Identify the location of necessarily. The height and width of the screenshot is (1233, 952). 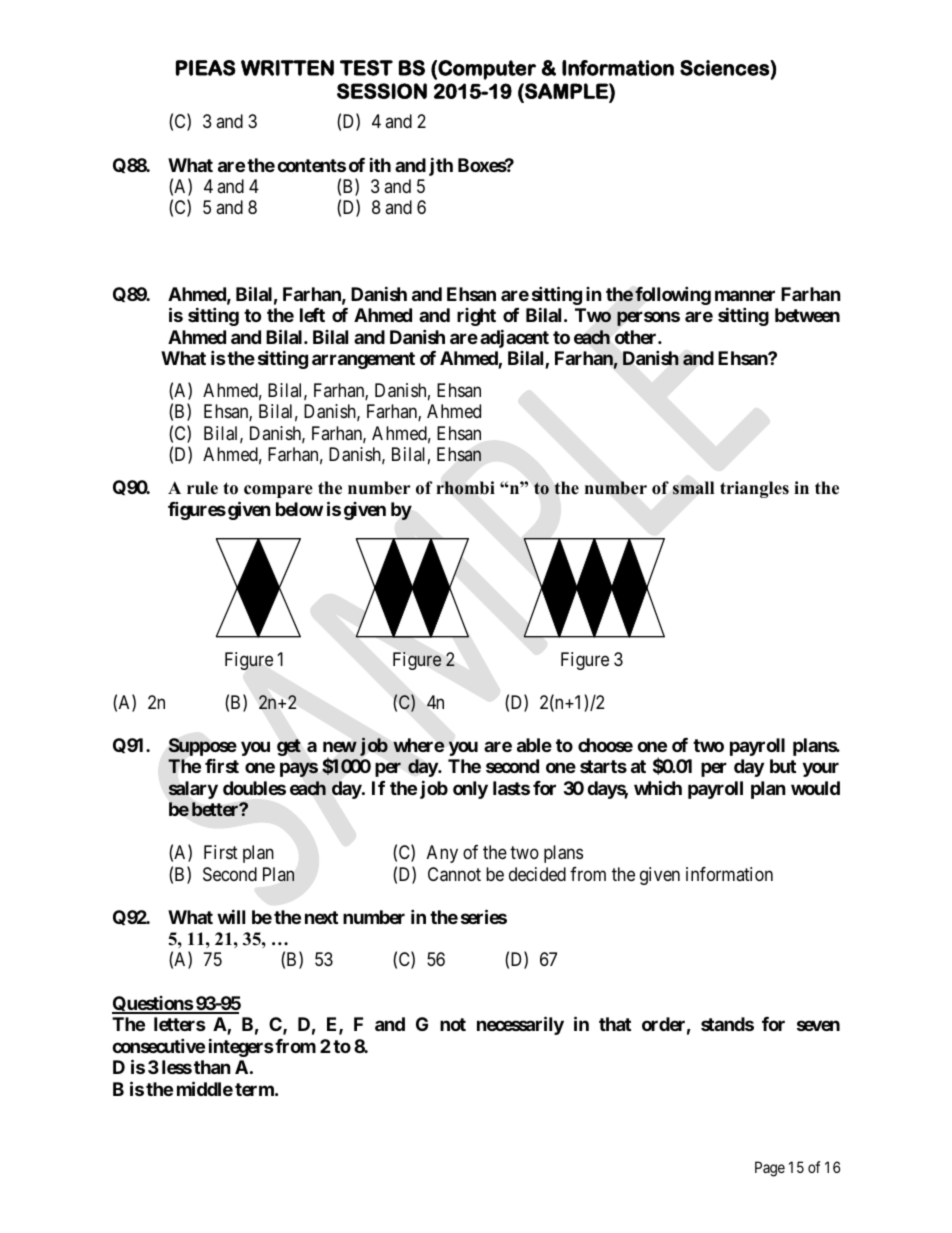
(520, 1025).
